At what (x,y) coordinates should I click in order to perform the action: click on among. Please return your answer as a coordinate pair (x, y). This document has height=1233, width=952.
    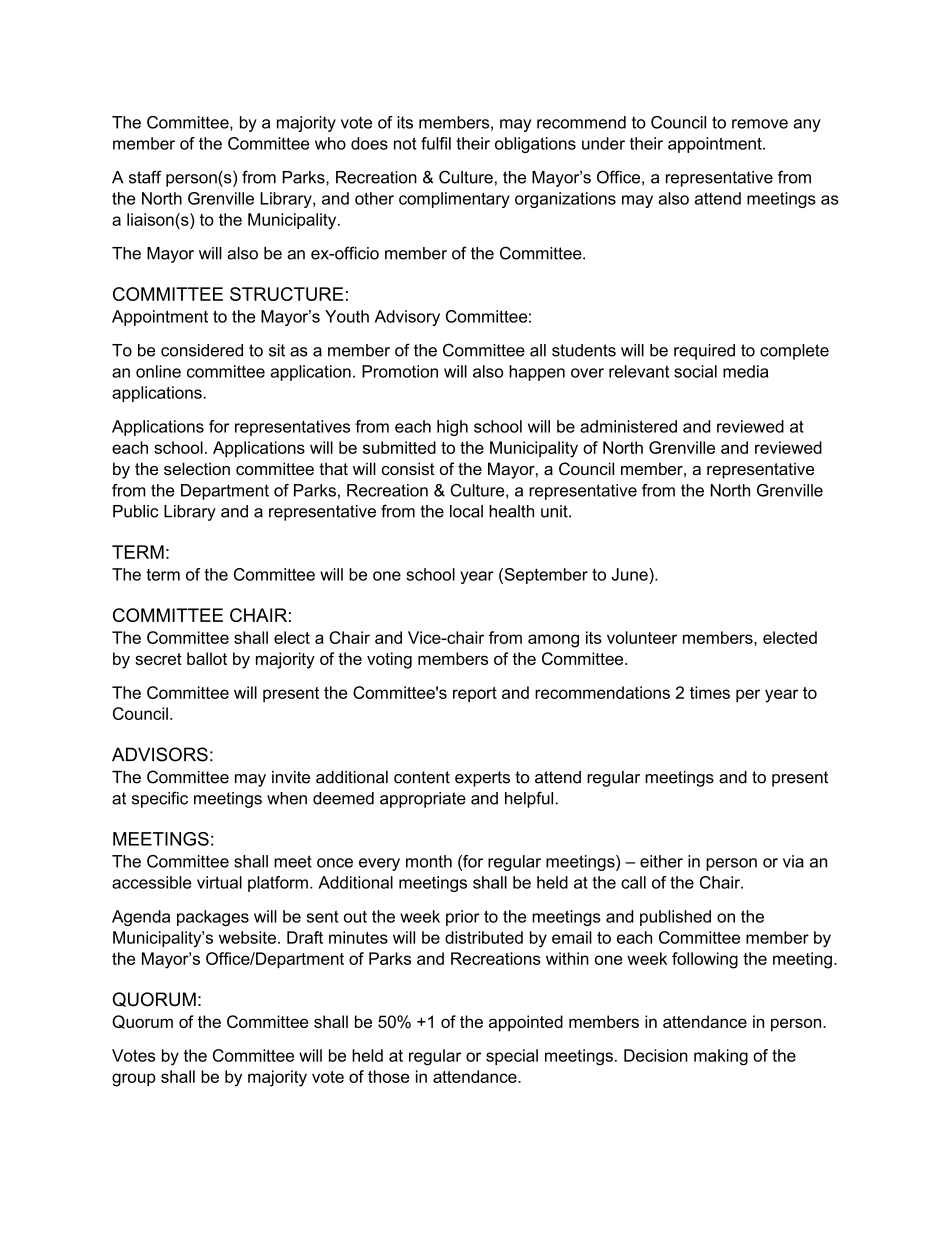
    Looking at the image, I should click on (553, 641).
